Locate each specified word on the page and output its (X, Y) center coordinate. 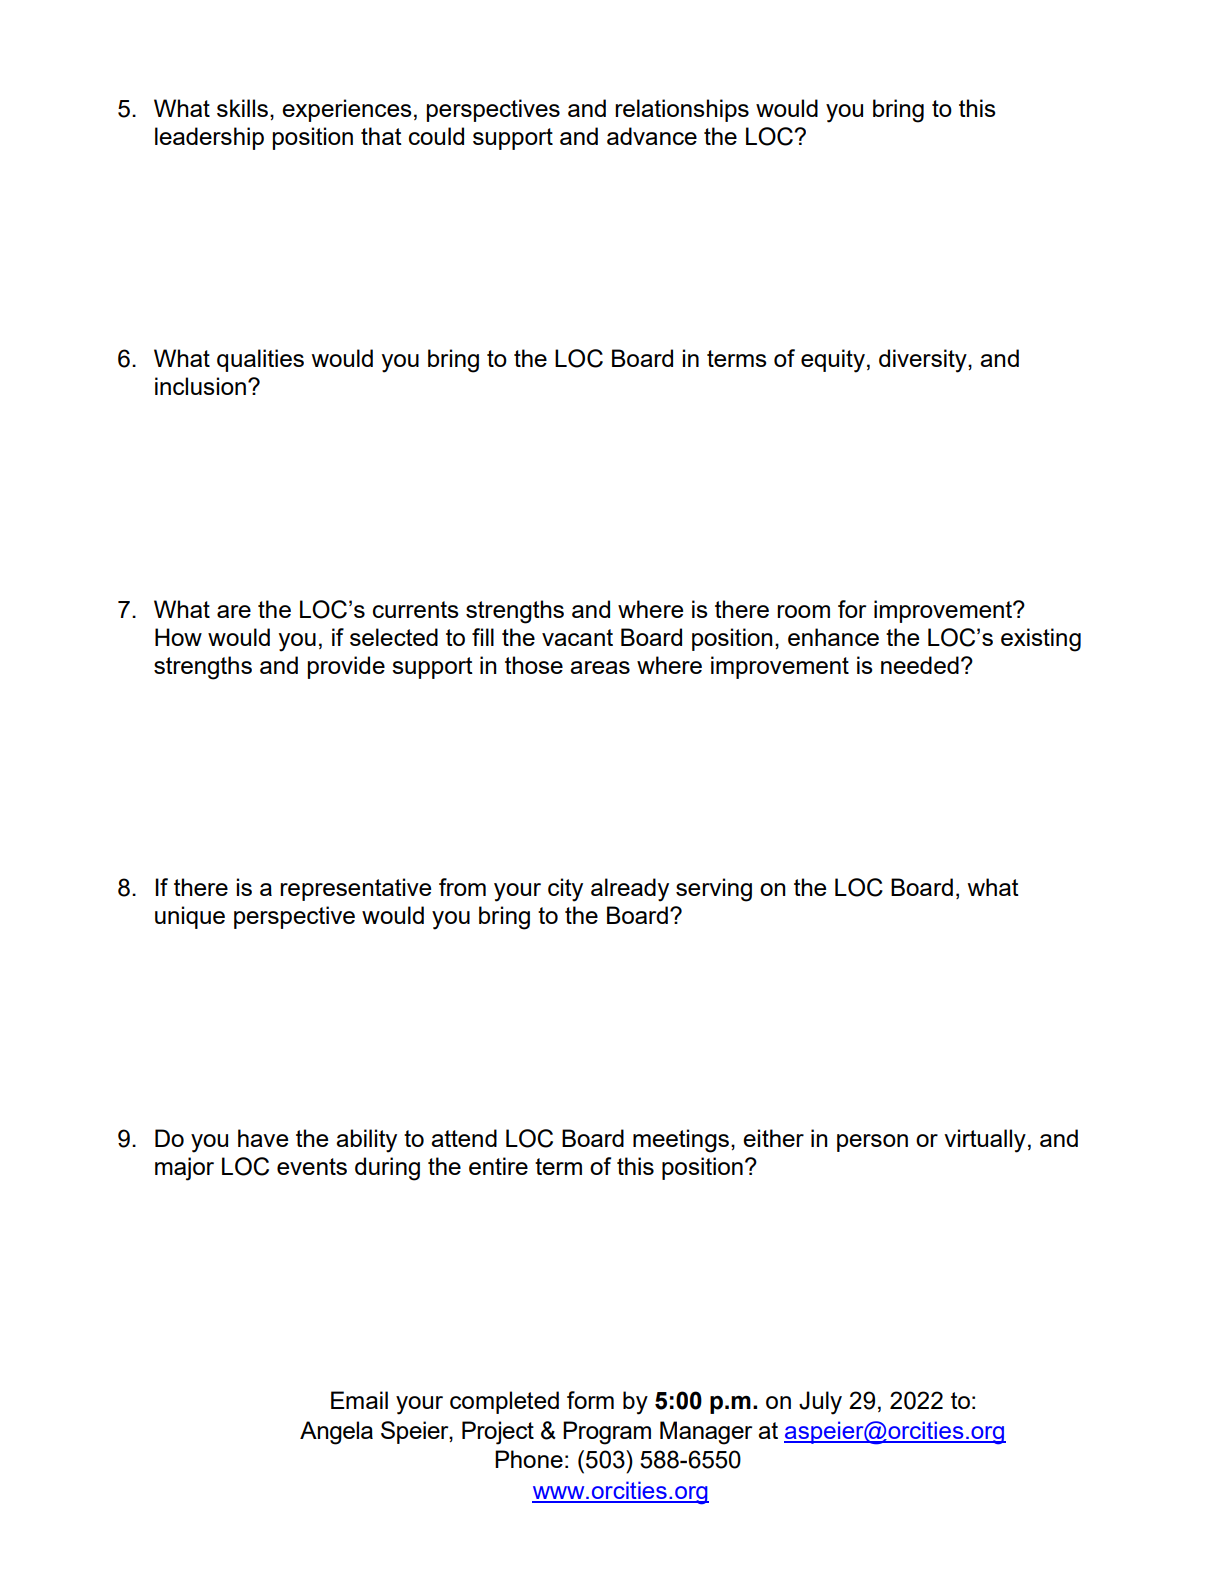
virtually (985, 1141)
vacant (577, 637)
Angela (336, 1433)
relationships (682, 110)
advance (652, 136)
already (630, 890)
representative (355, 889)
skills (242, 108)
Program (607, 1433)
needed (920, 665)
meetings (681, 1141)
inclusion (200, 386)
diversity (924, 361)
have (263, 1138)
